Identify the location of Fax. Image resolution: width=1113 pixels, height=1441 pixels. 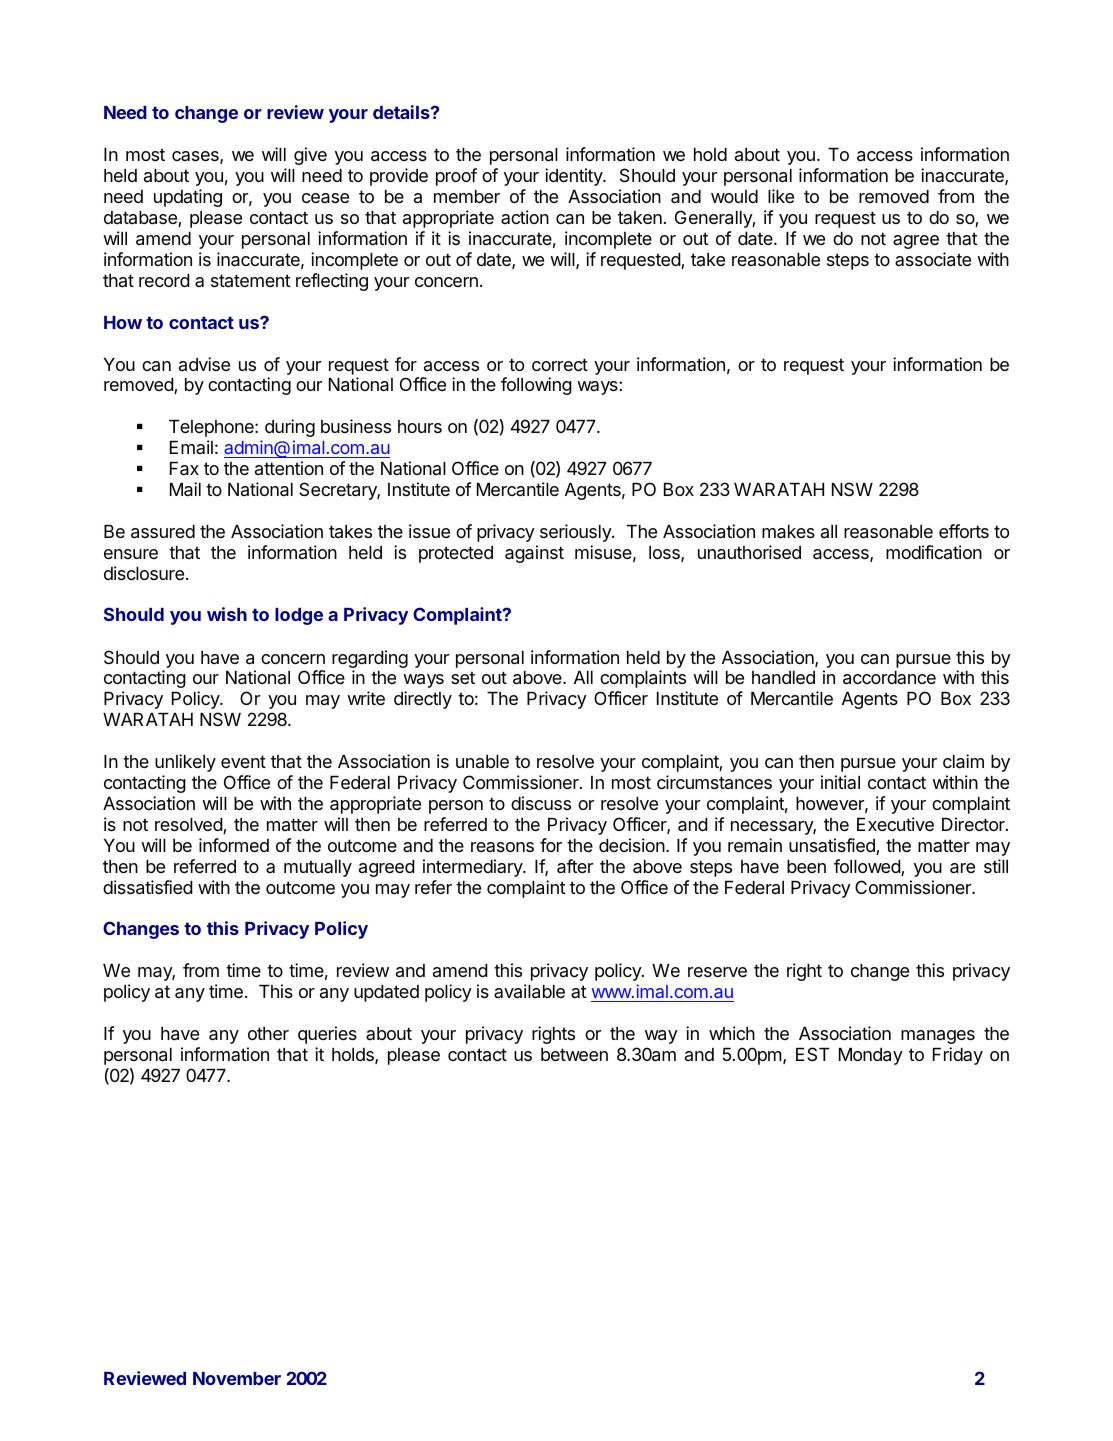
(184, 469).
